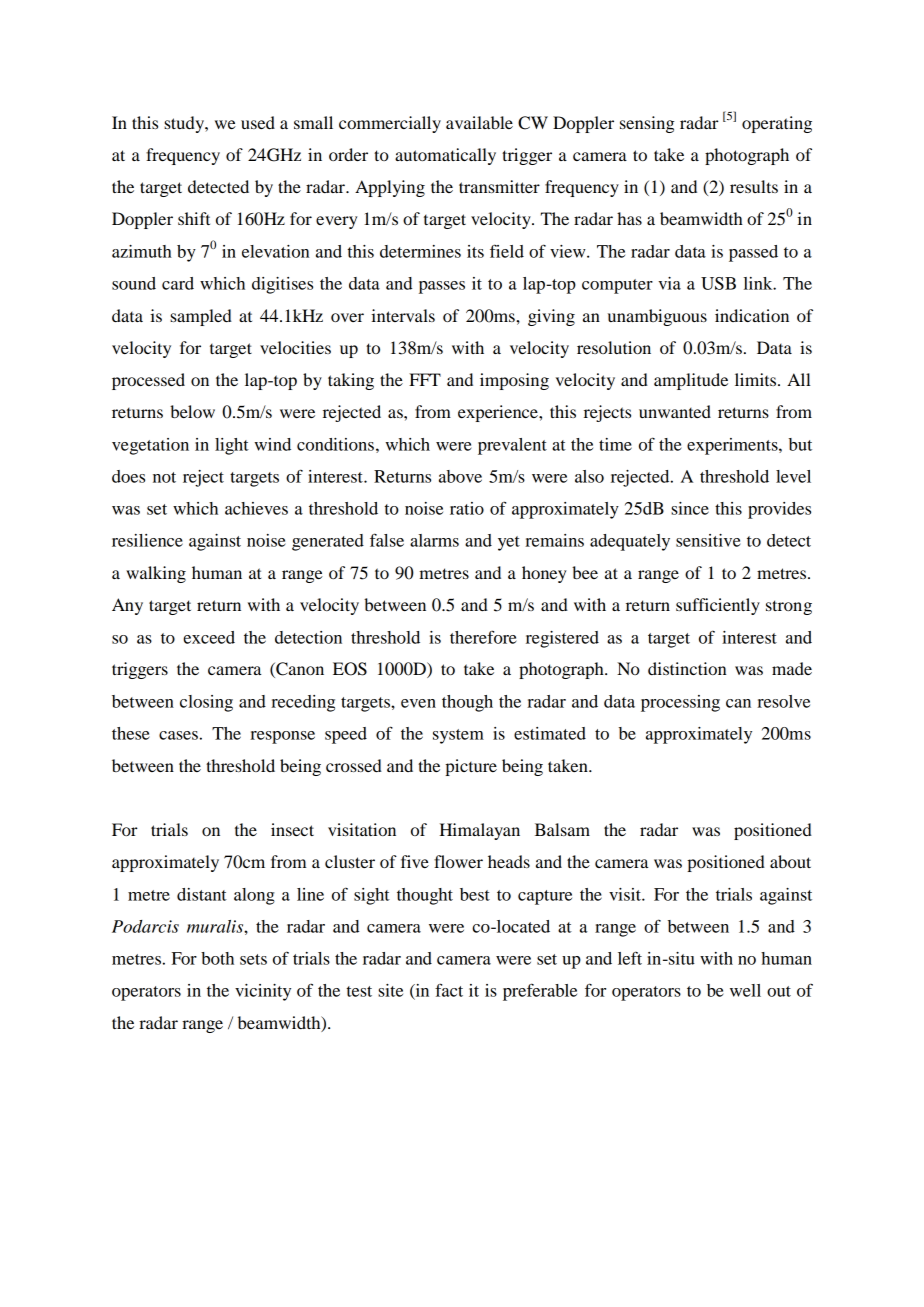 This screenshot has width=924, height=1307. What do you see at coordinates (434, 540) in the screenshot?
I see `alarms` at bounding box center [434, 540].
